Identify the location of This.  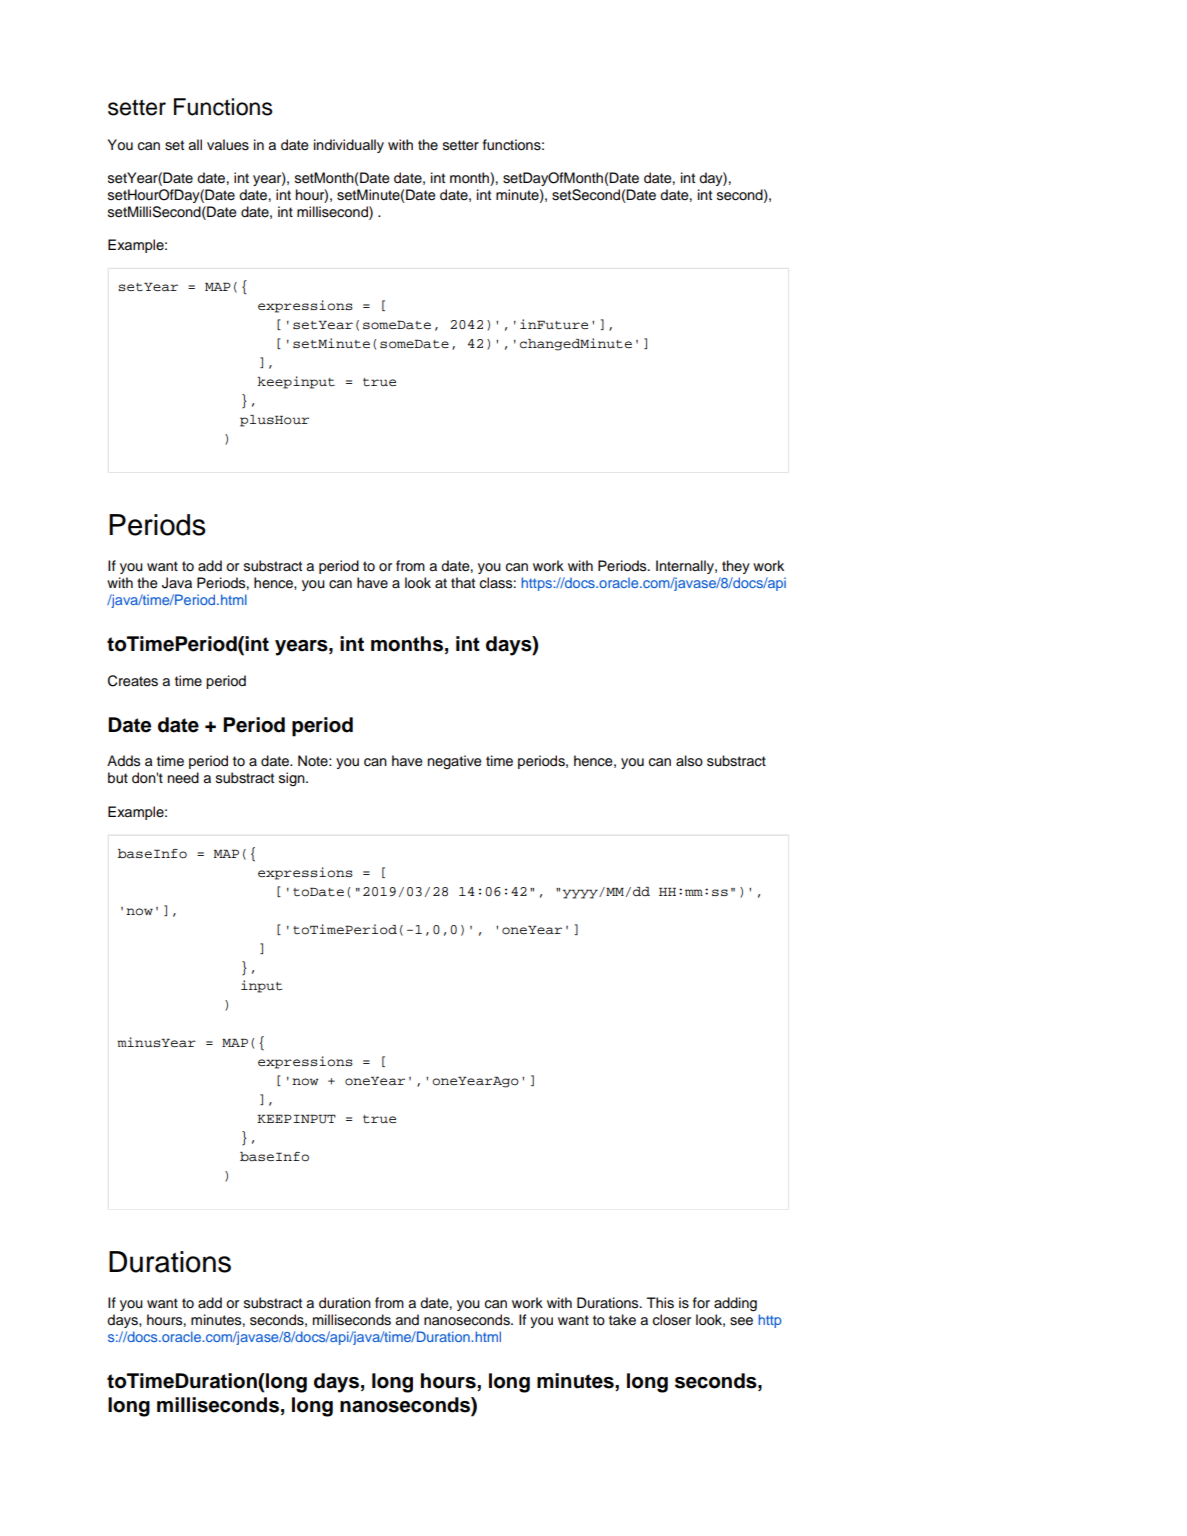
(660, 1303).
